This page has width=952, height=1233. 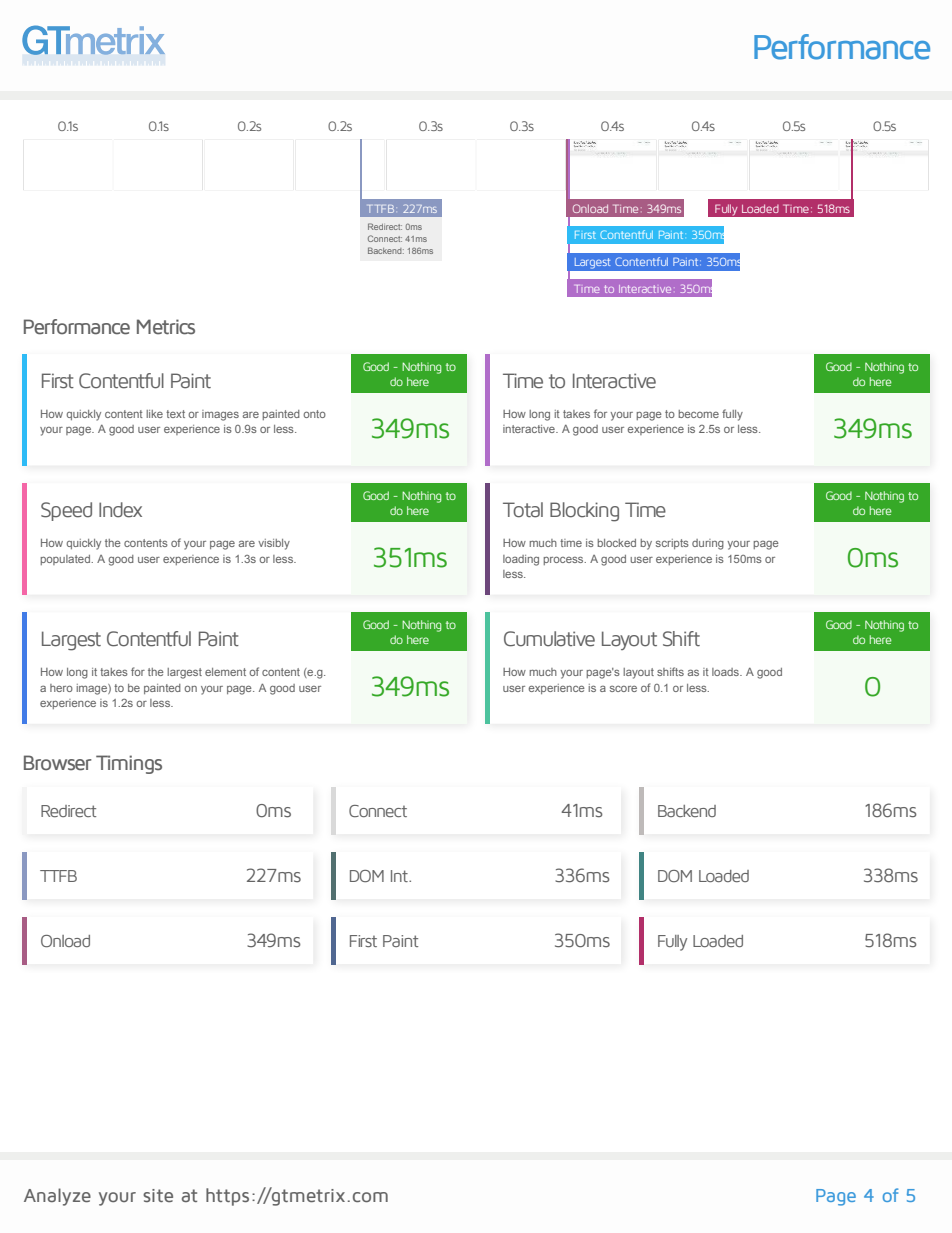 I want to click on onto, so click(x=314, y=414).
